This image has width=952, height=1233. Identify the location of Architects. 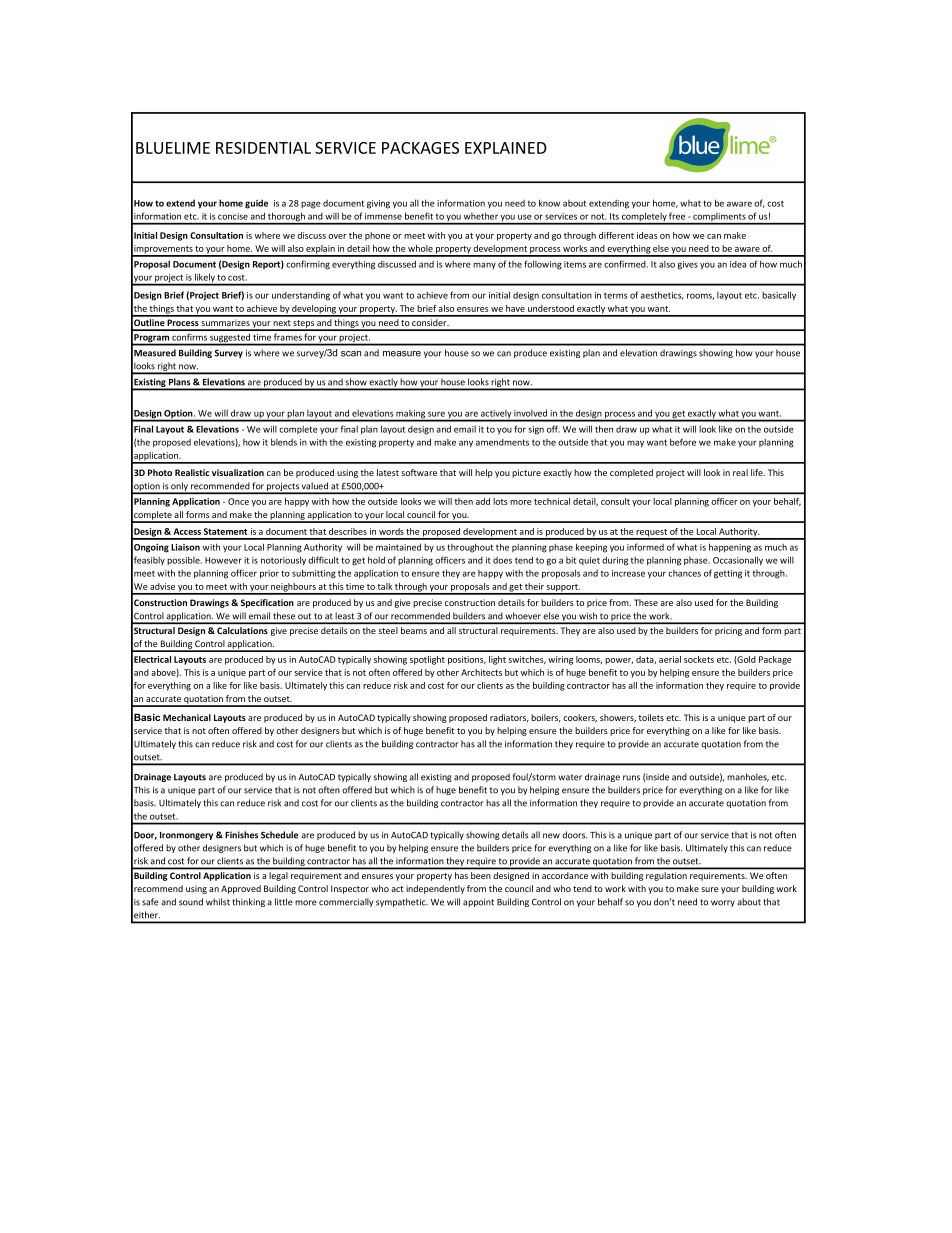
(481, 672).
